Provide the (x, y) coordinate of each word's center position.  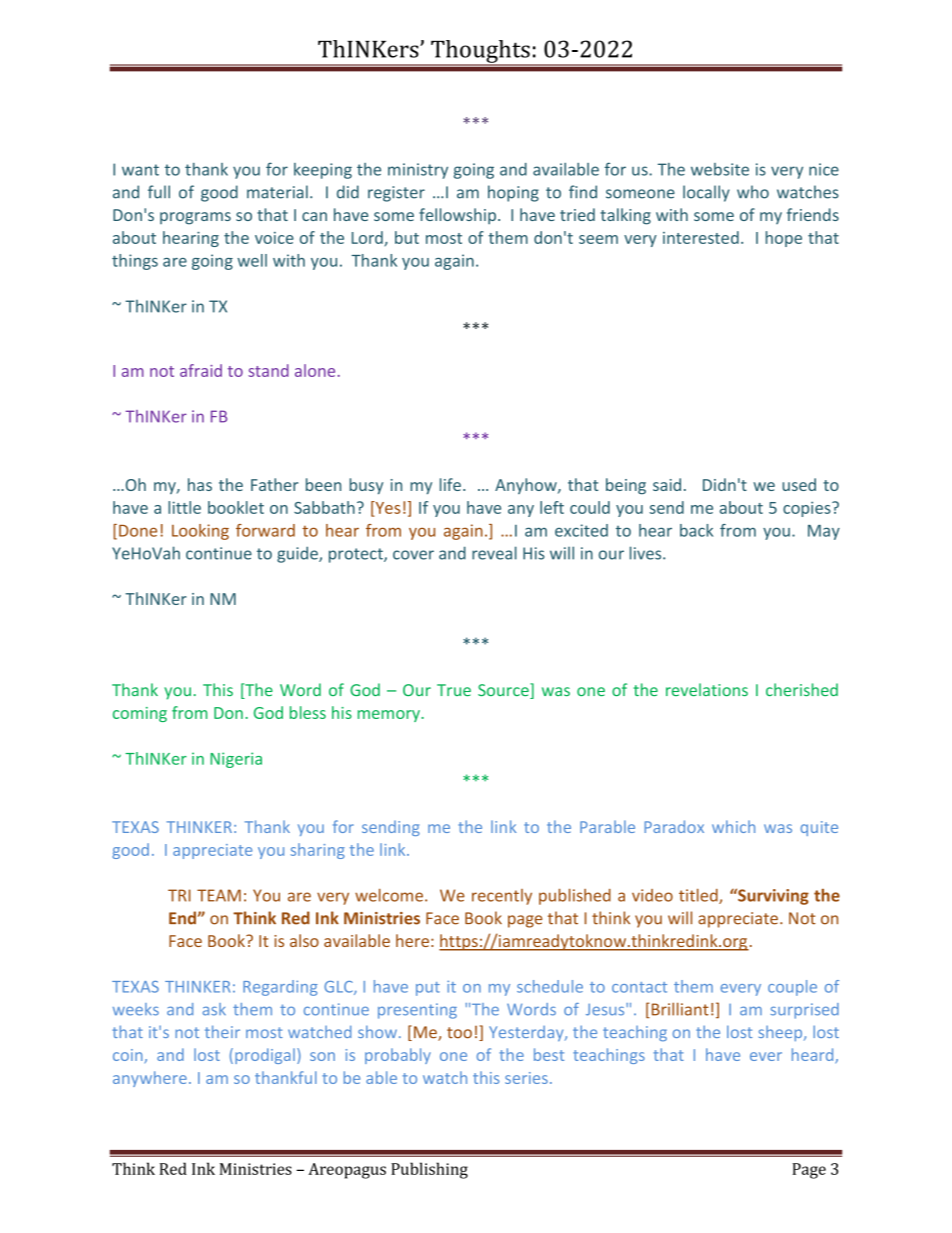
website (720, 169)
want (140, 170)
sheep (782, 1033)
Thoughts (480, 52)
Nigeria (236, 760)
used (799, 484)
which (733, 826)
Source (504, 691)
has (200, 484)
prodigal (265, 1056)
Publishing (429, 1170)
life (450, 484)
